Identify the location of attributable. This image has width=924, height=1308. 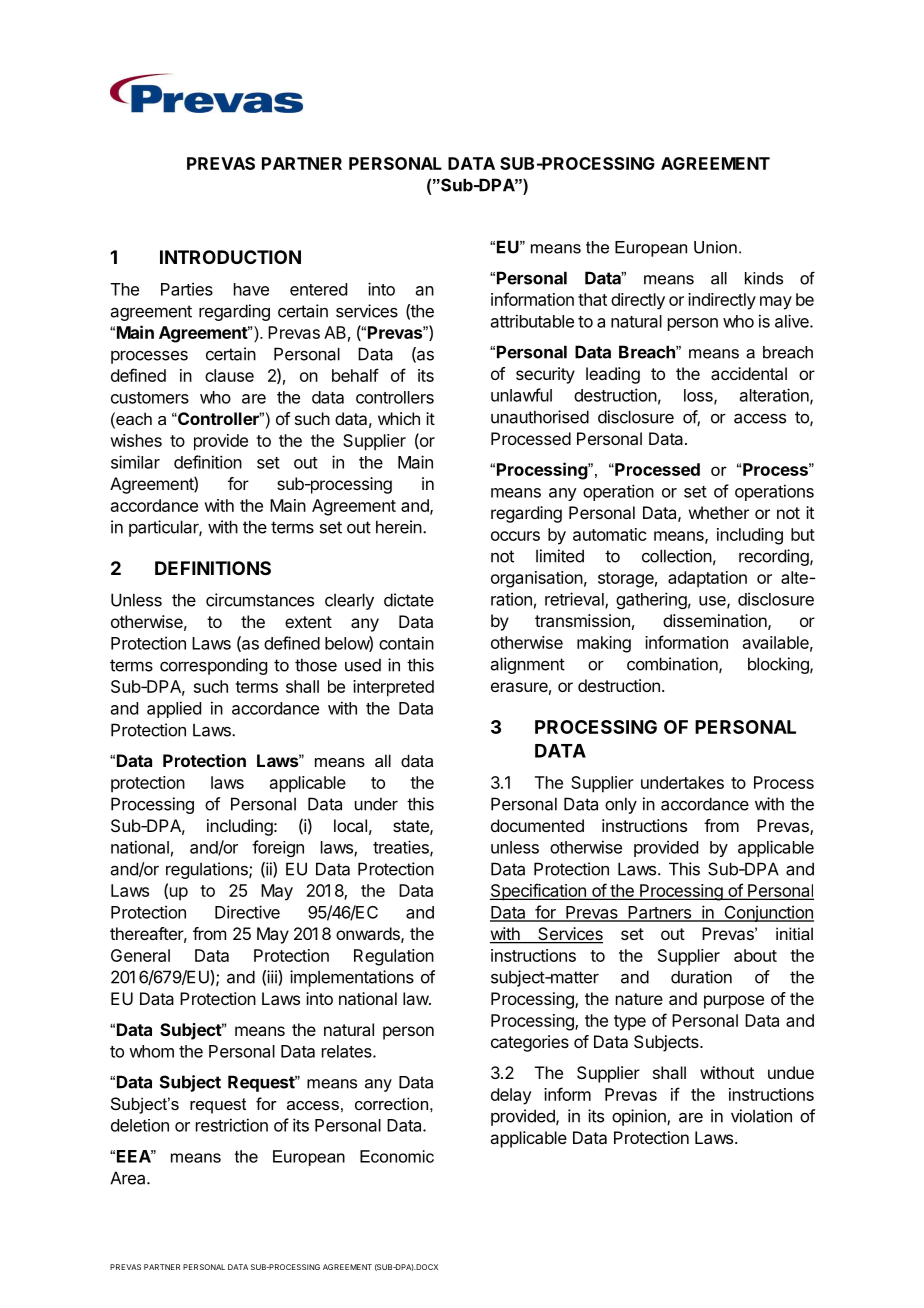
(532, 321).
